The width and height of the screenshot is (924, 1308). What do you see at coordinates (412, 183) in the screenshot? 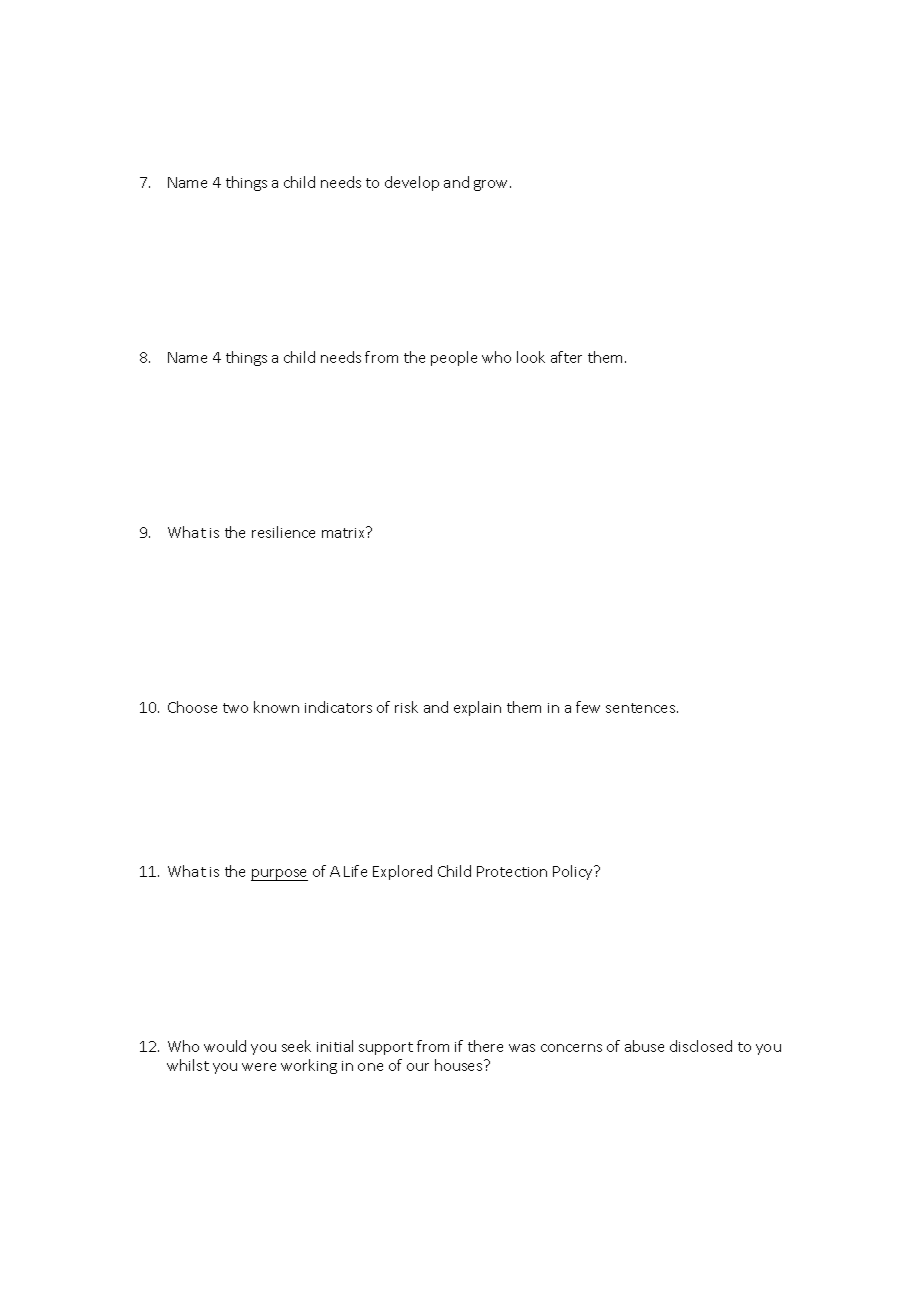
I see `develop` at bounding box center [412, 183].
